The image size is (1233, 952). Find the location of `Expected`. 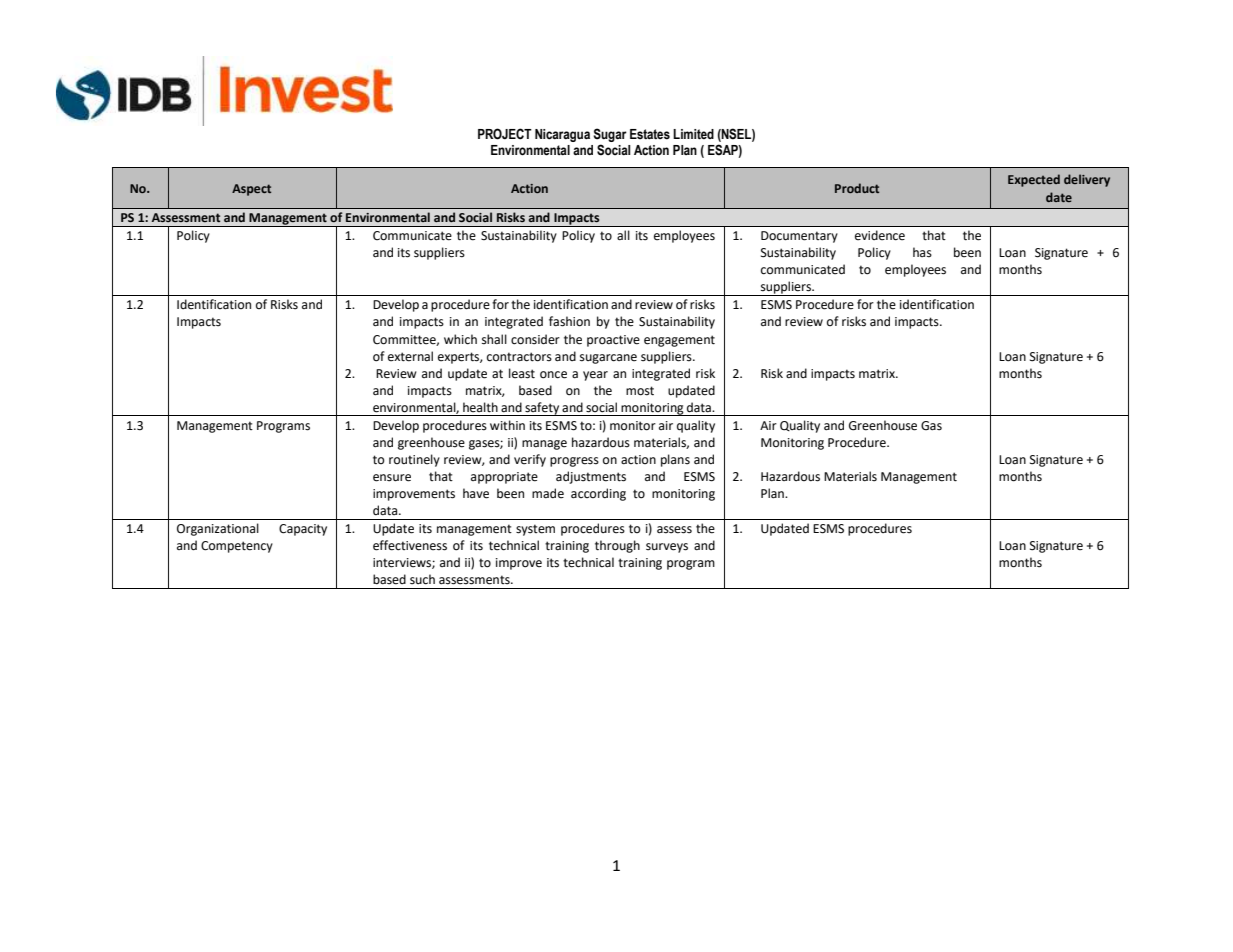

Expected is located at coordinates (1034, 180).
